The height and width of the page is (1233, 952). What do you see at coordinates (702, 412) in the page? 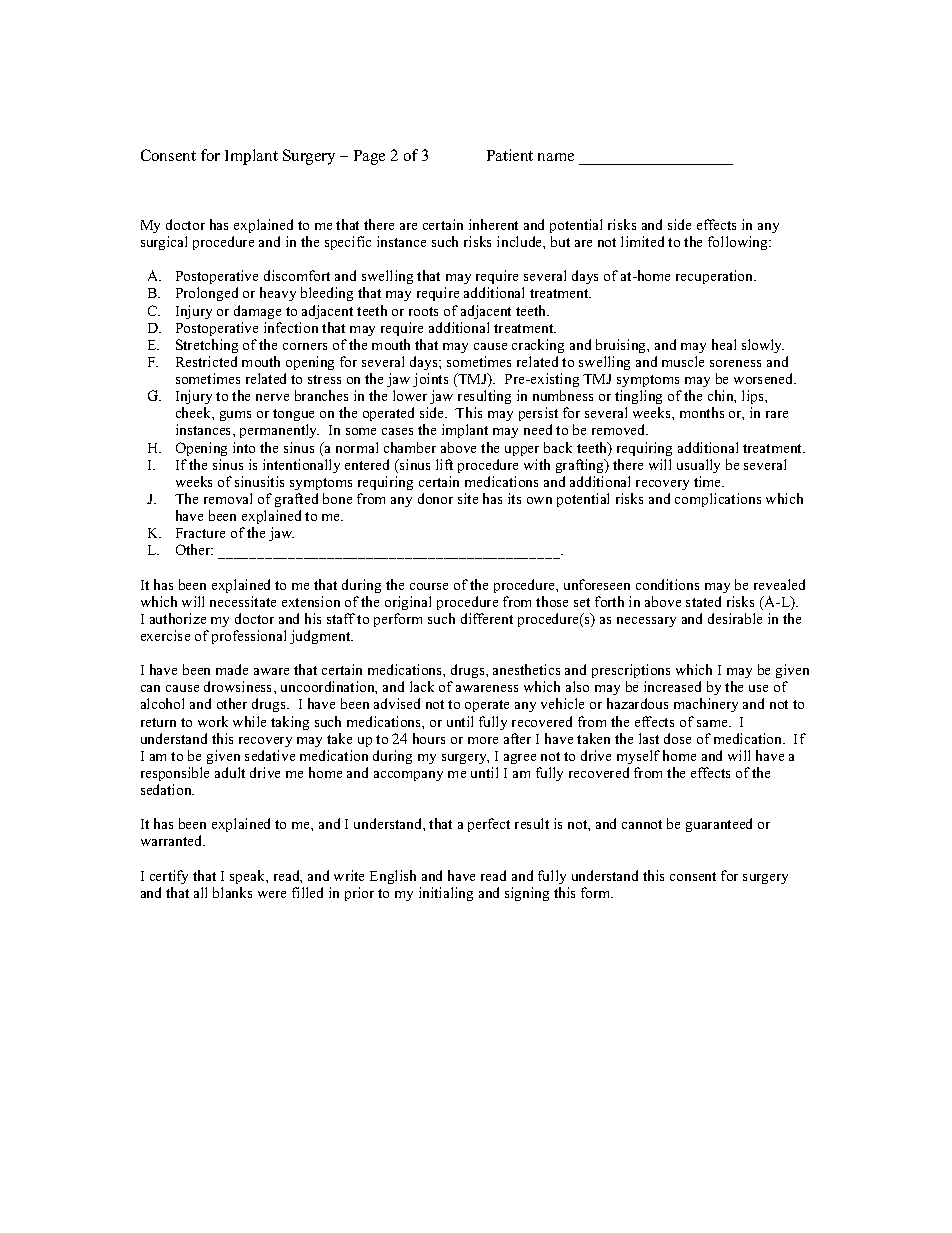
I see `months` at bounding box center [702, 412].
